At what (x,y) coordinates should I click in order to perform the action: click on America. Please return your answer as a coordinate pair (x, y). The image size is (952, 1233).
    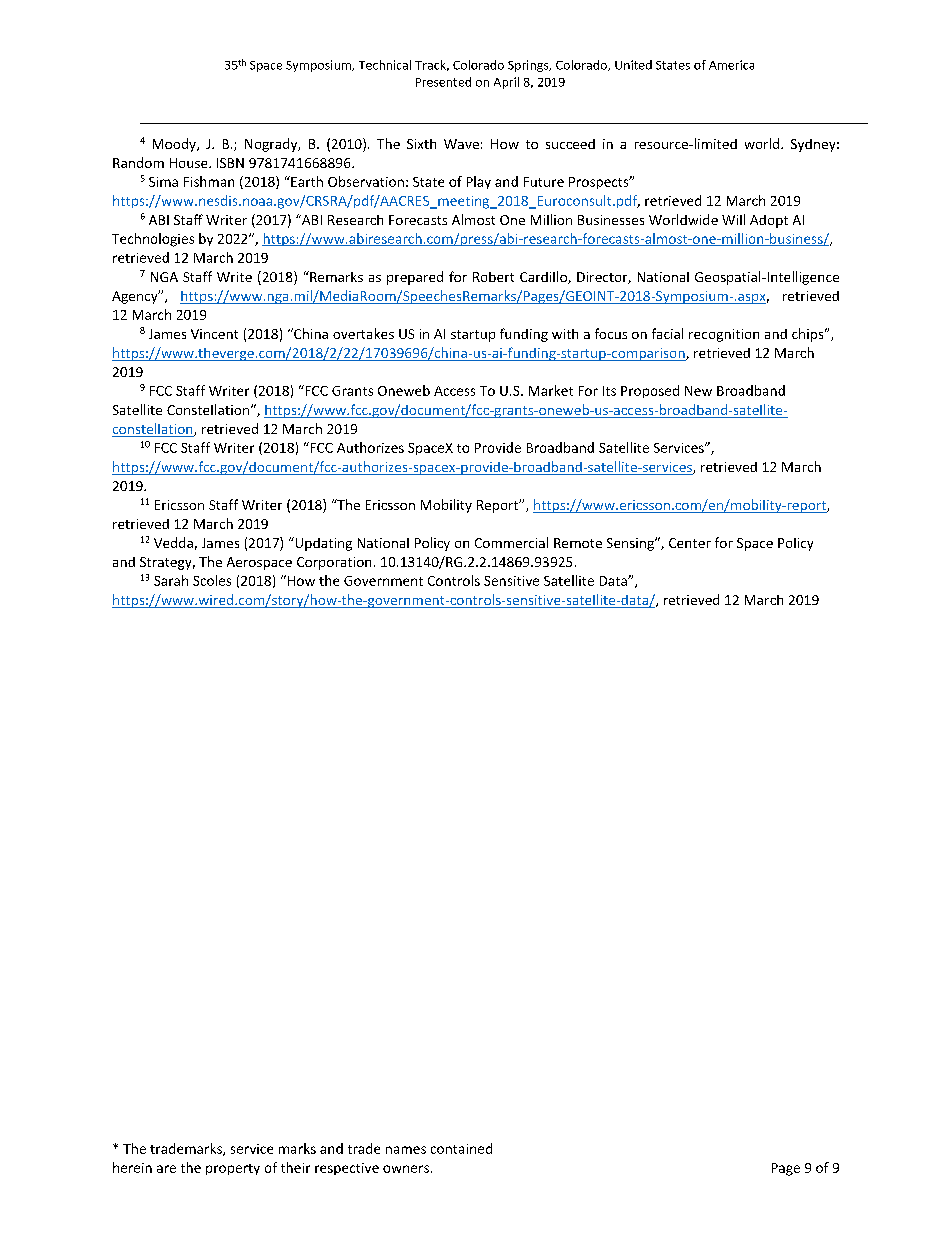
    Looking at the image, I should click on (731, 65).
